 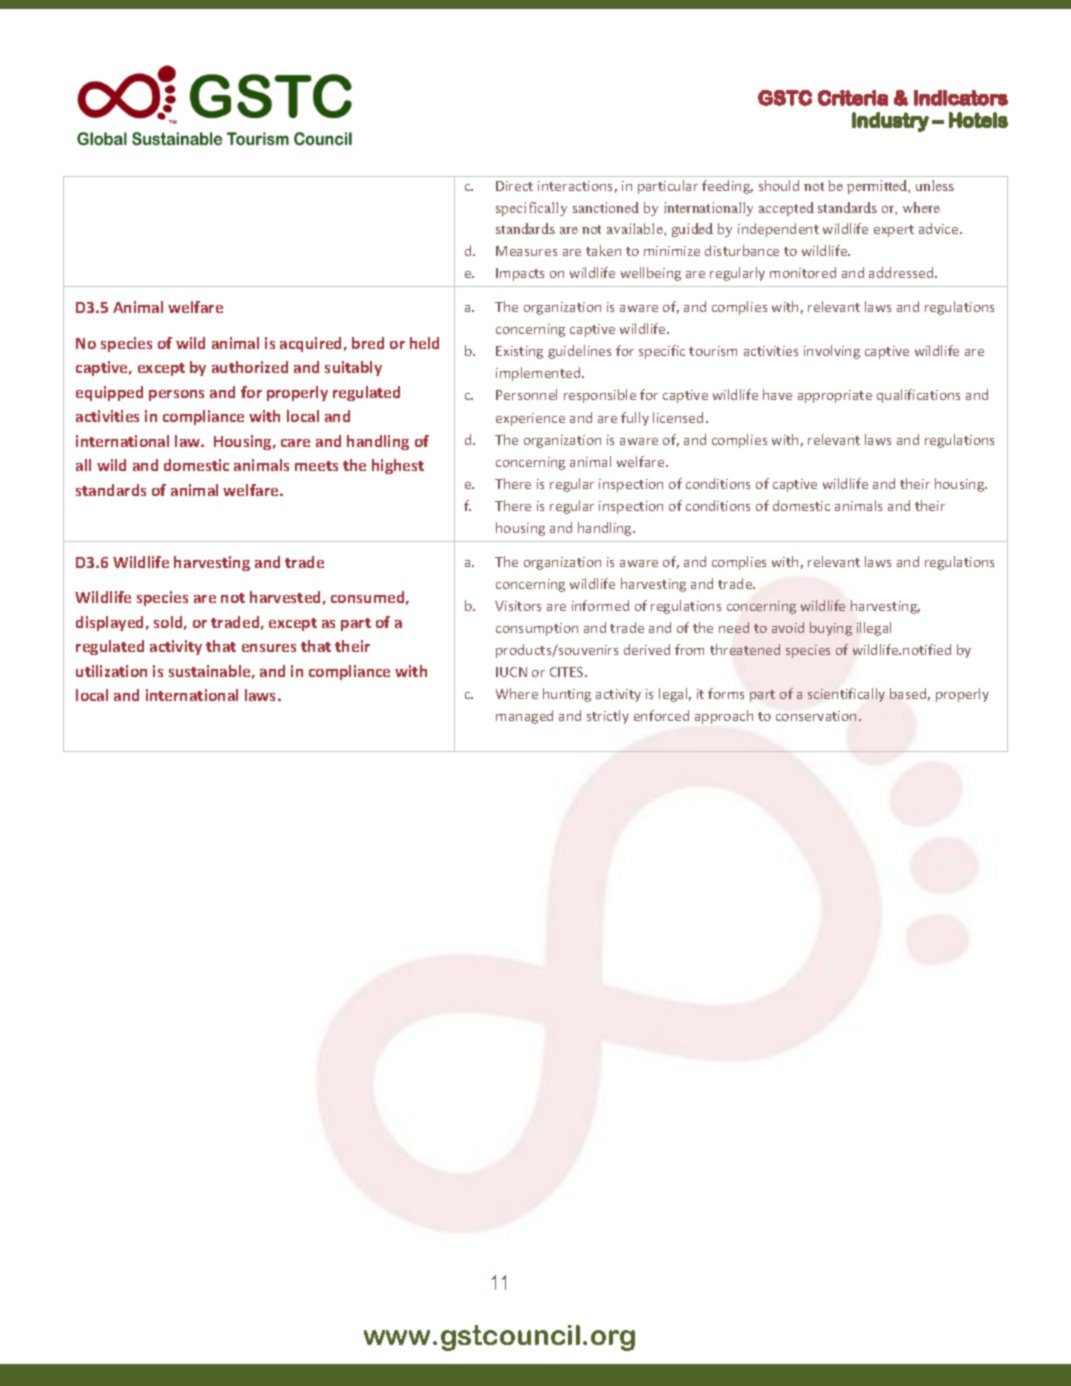 I want to click on appropriate, so click(x=835, y=396).
